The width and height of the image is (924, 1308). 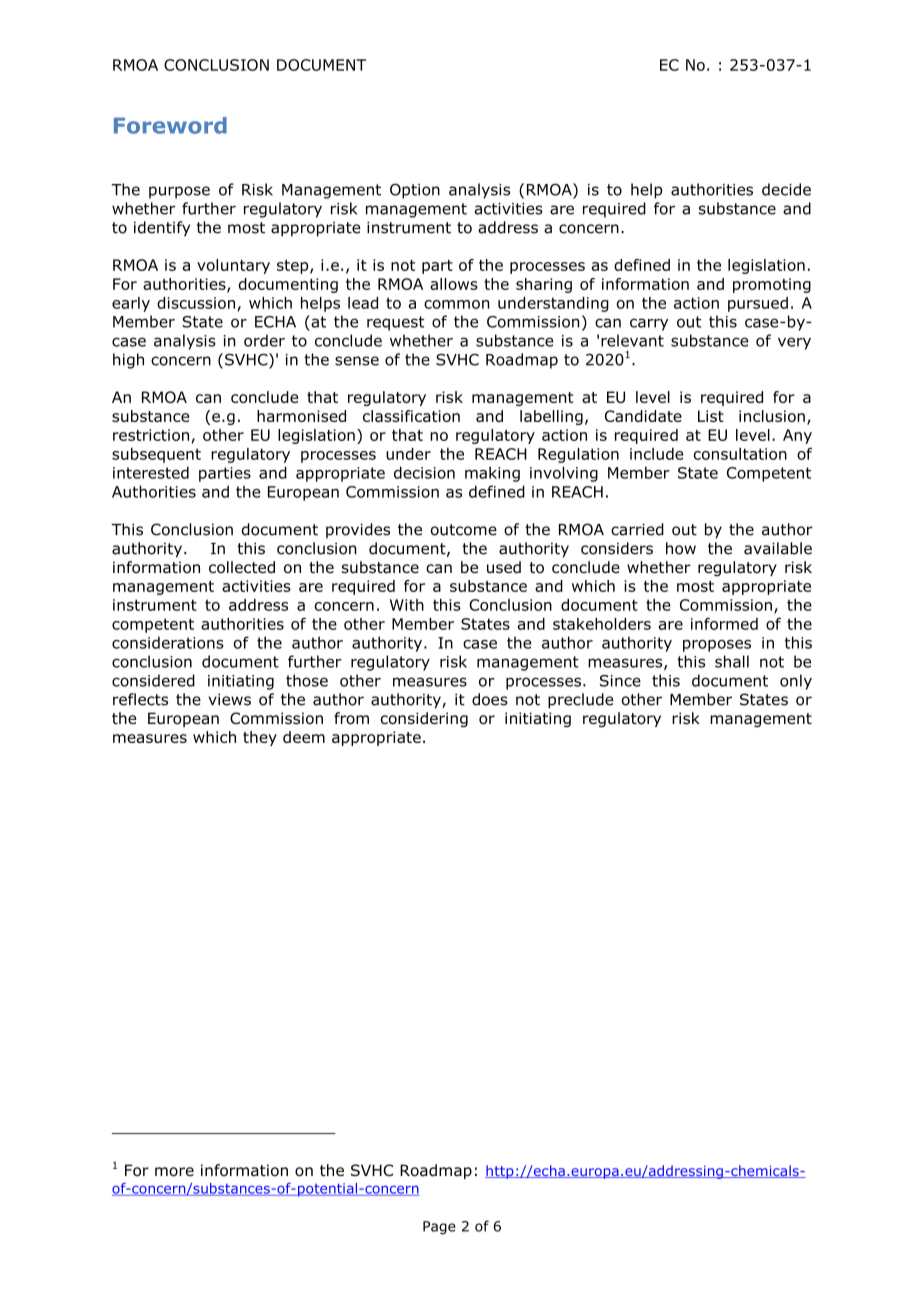 What do you see at coordinates (490, 699) in the image?
I see `does` at bounding box center [490, 699].
